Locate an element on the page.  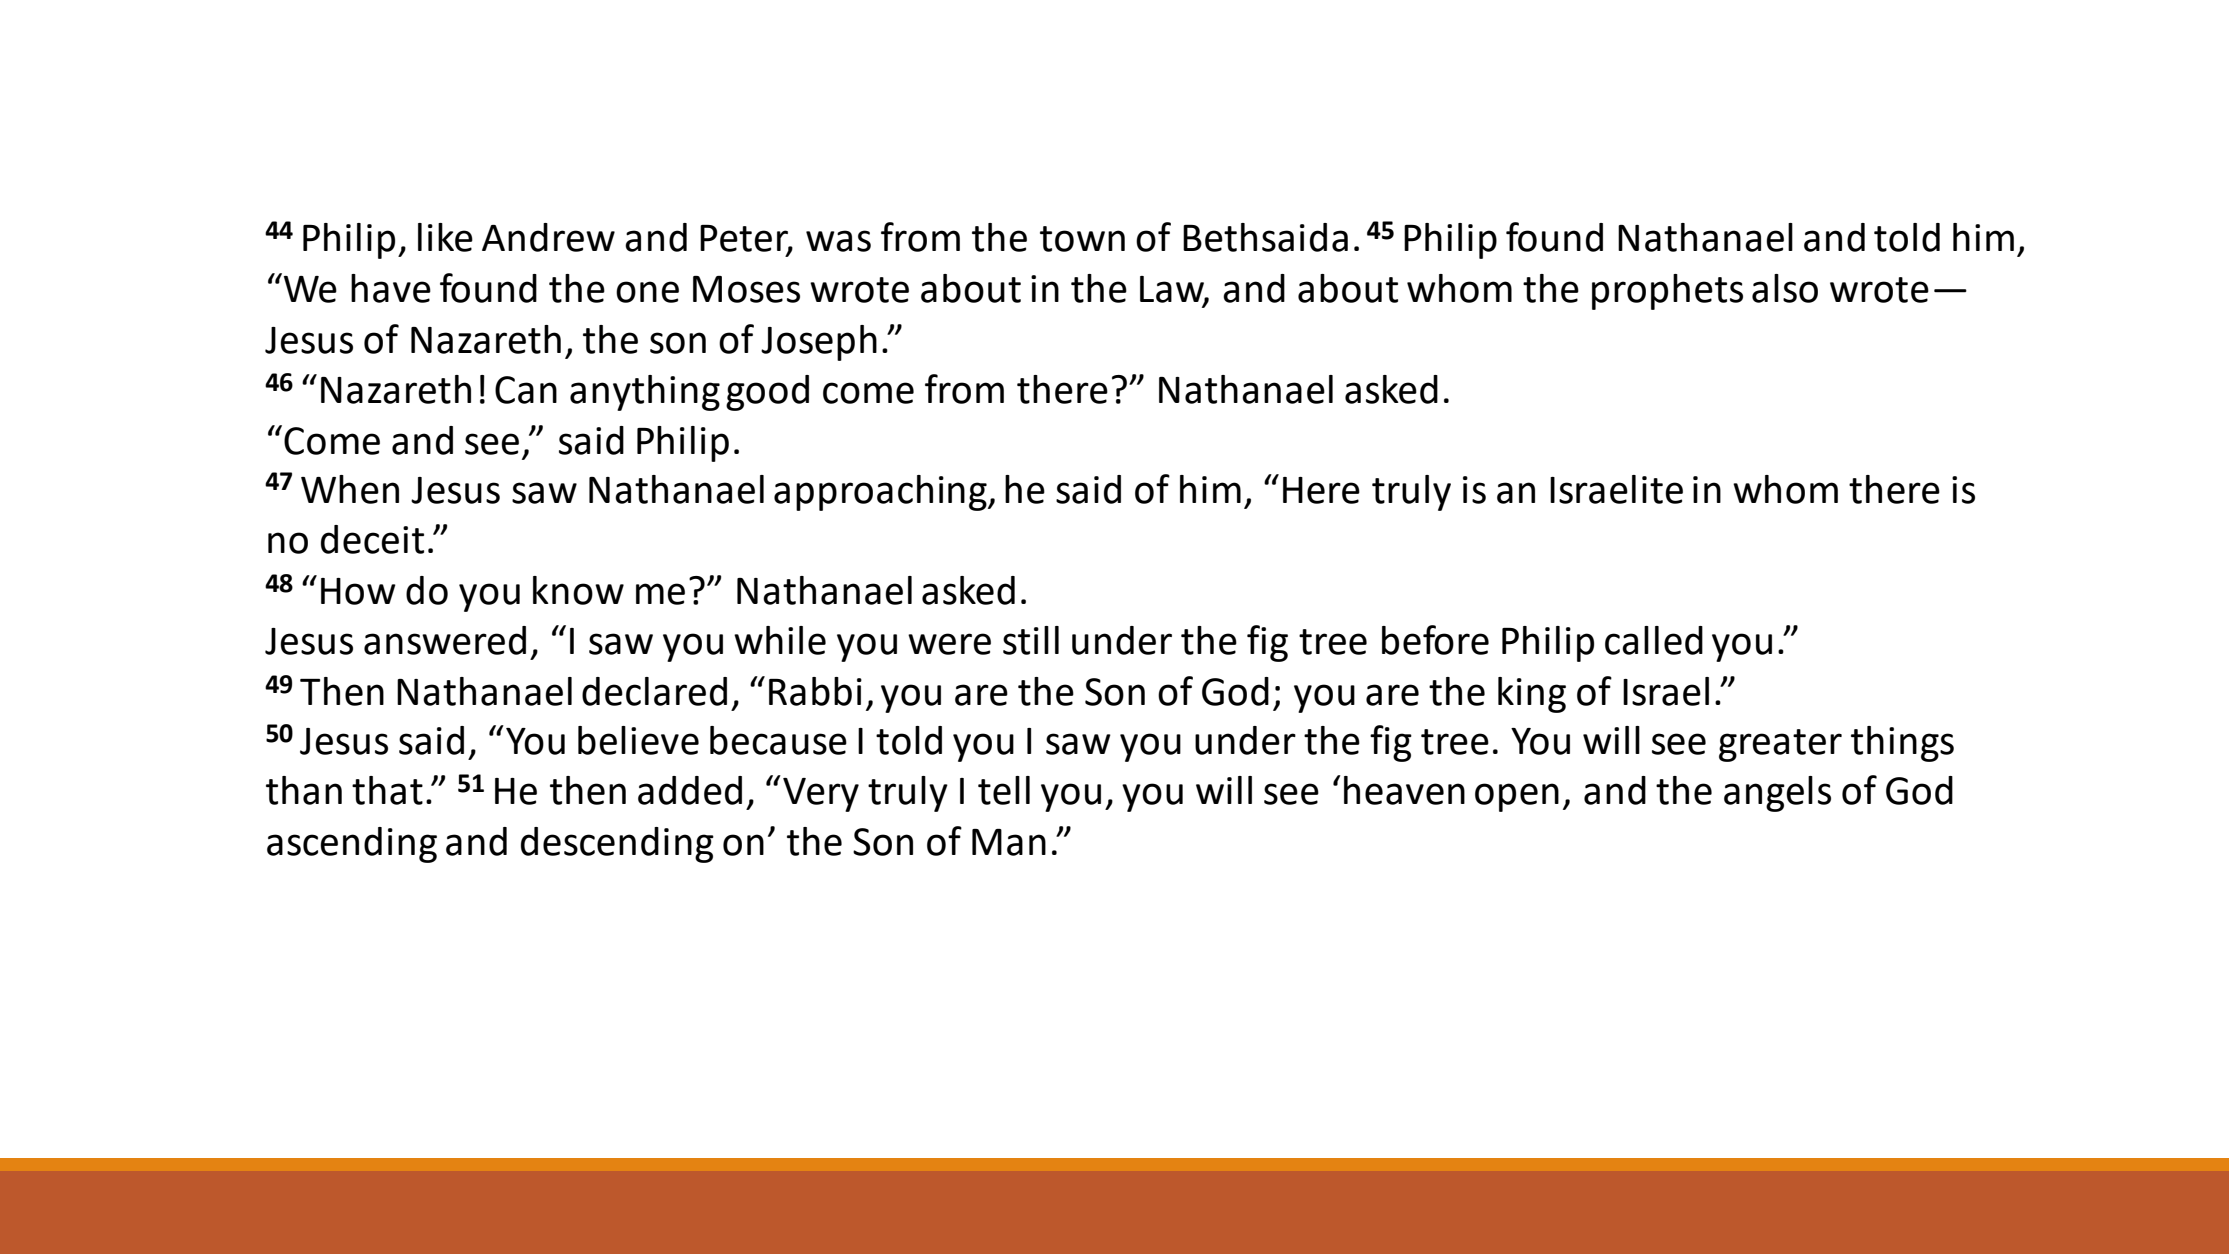
Andrew is located at coordinates (548, 237).
